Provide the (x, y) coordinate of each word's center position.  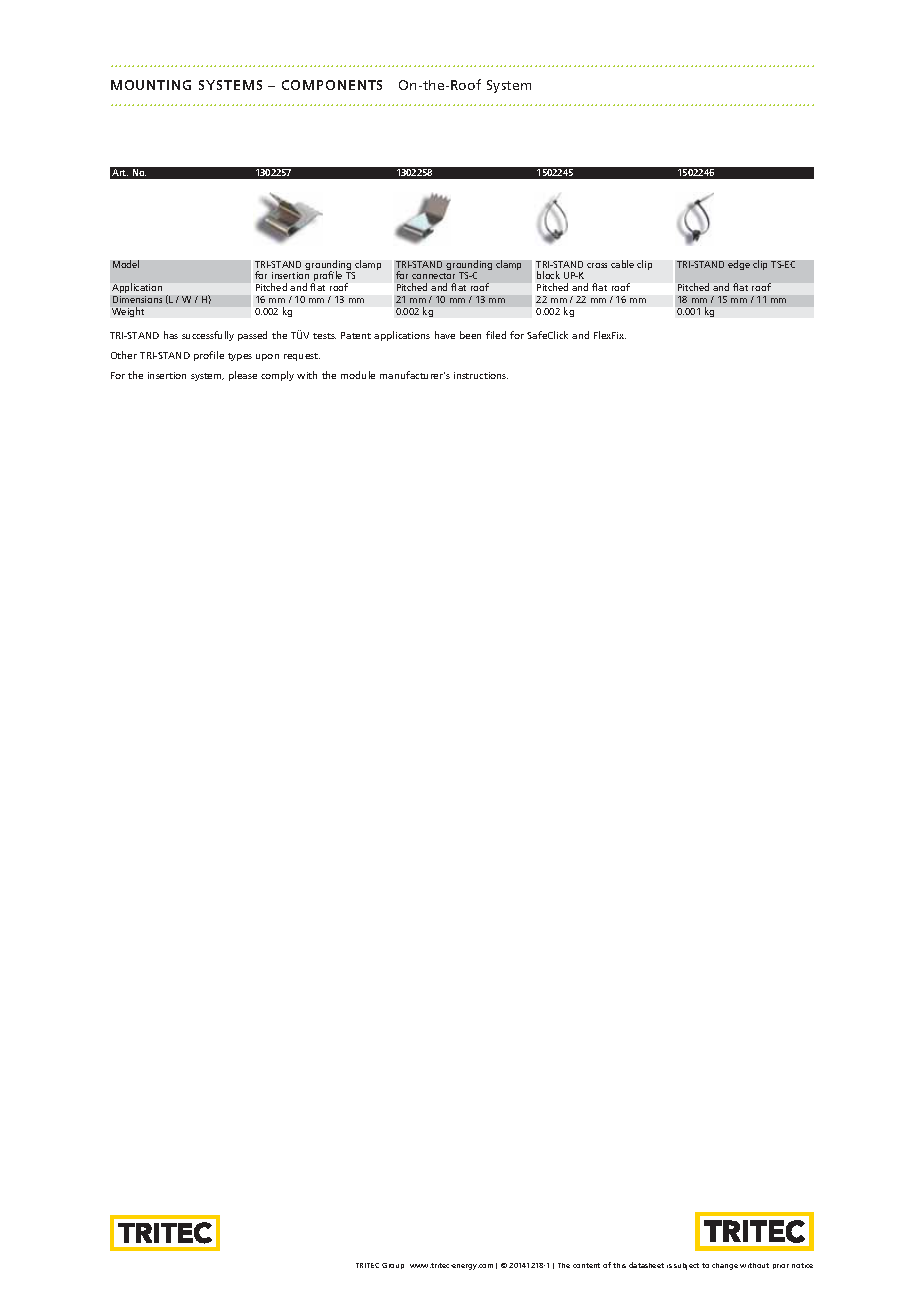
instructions (481, 375)
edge (739, 265)
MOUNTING (151, 85)
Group (393, 1266)
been (470, 335)
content (586, 1265)
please (243, 376)
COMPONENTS (332, 85)
